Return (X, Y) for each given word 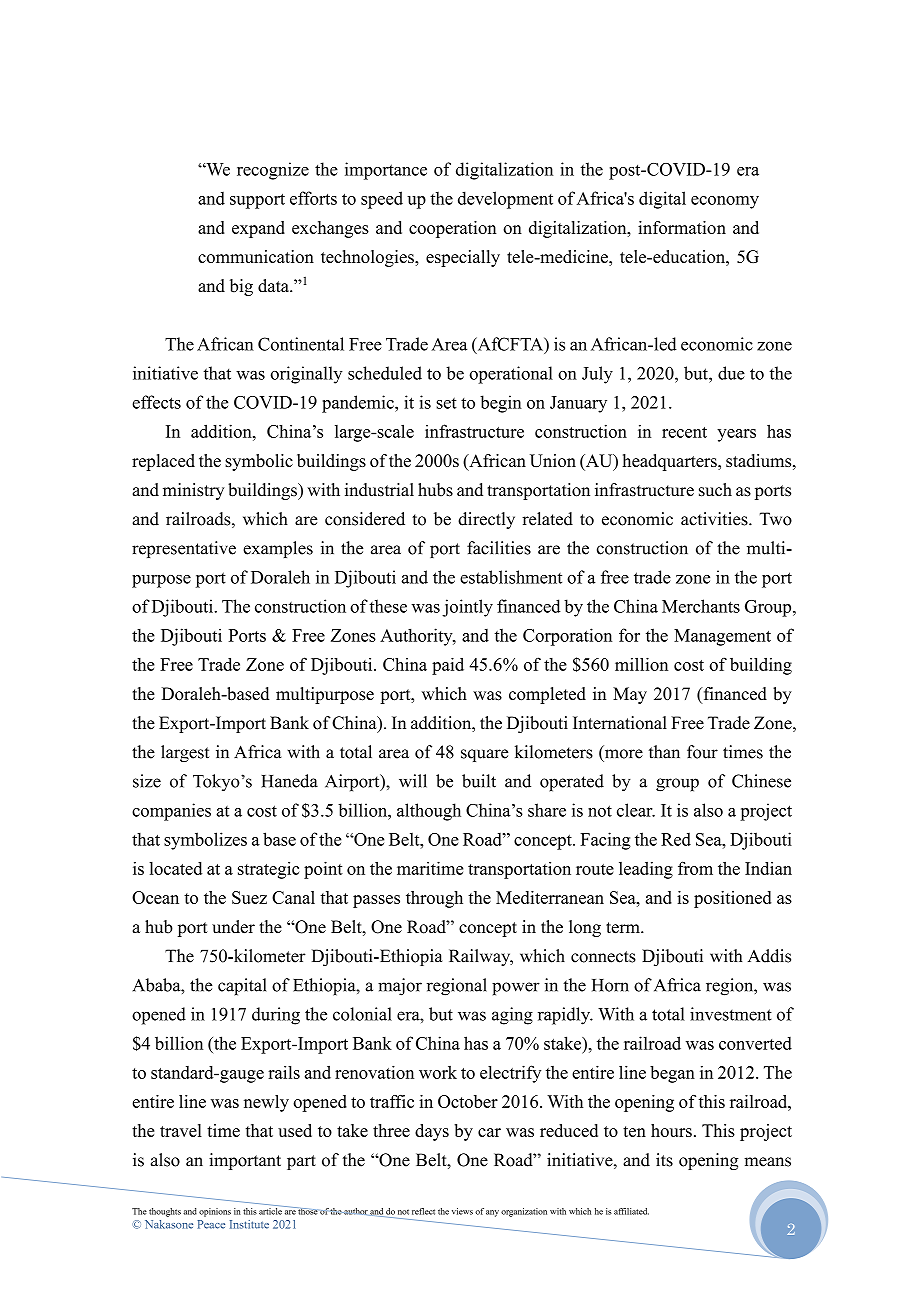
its (664, 1160)
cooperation (452, 229)
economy (725, 202)
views (462, 1211)
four (702, 752)
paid (448, 666)
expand (258, 229)
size (147, 781)
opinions (215, 1212)
